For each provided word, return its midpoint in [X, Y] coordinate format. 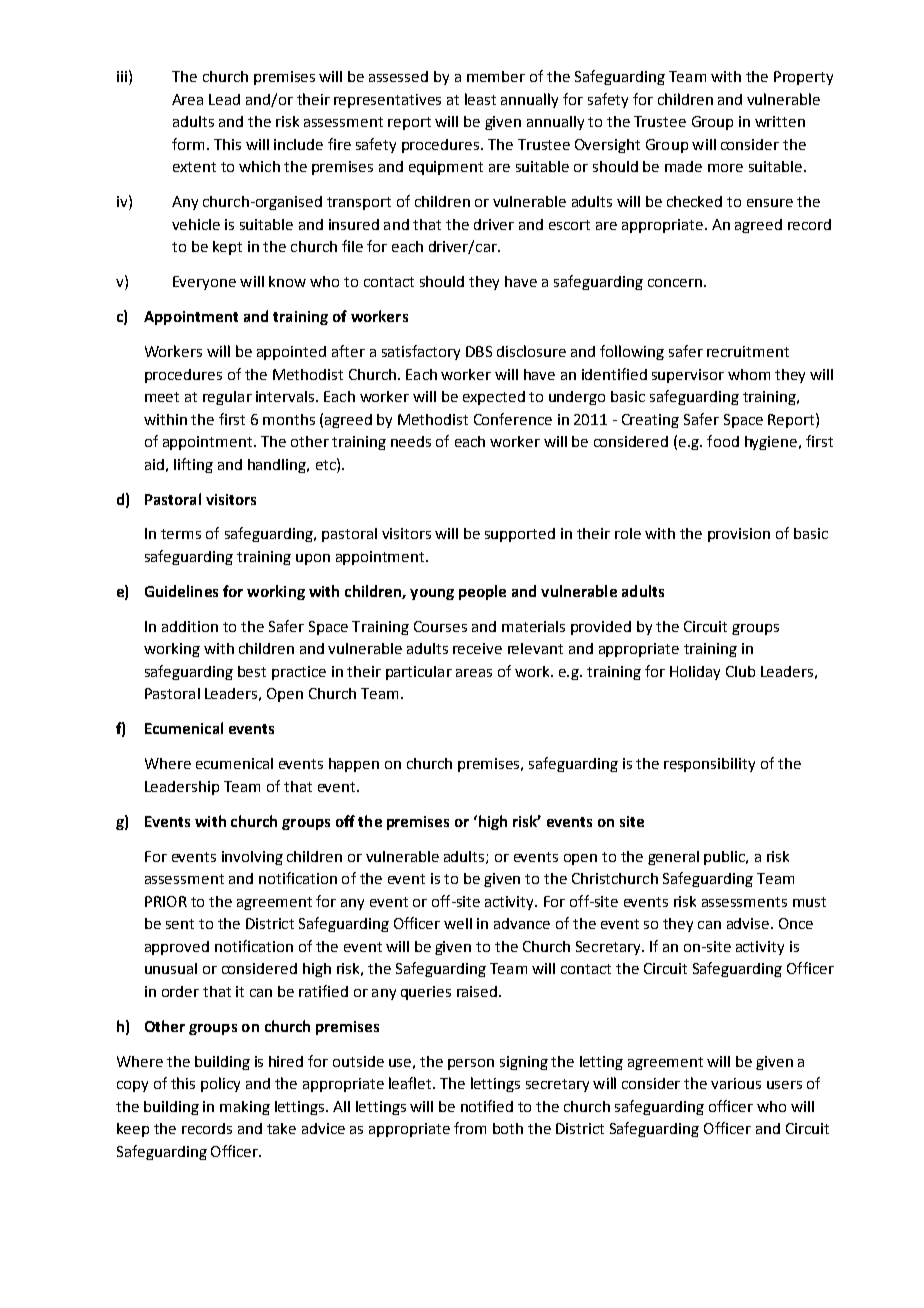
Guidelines [181, 591]
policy [220, 1084]
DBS [479, 351]
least [480, 99]
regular [227, 398]
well [458, 923]
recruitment [748, 351]
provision [739, 535]
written [780, 121]
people [482, 592]
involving [252, 858]
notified [487, 1106]
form [188, 144]
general [673, 858]
